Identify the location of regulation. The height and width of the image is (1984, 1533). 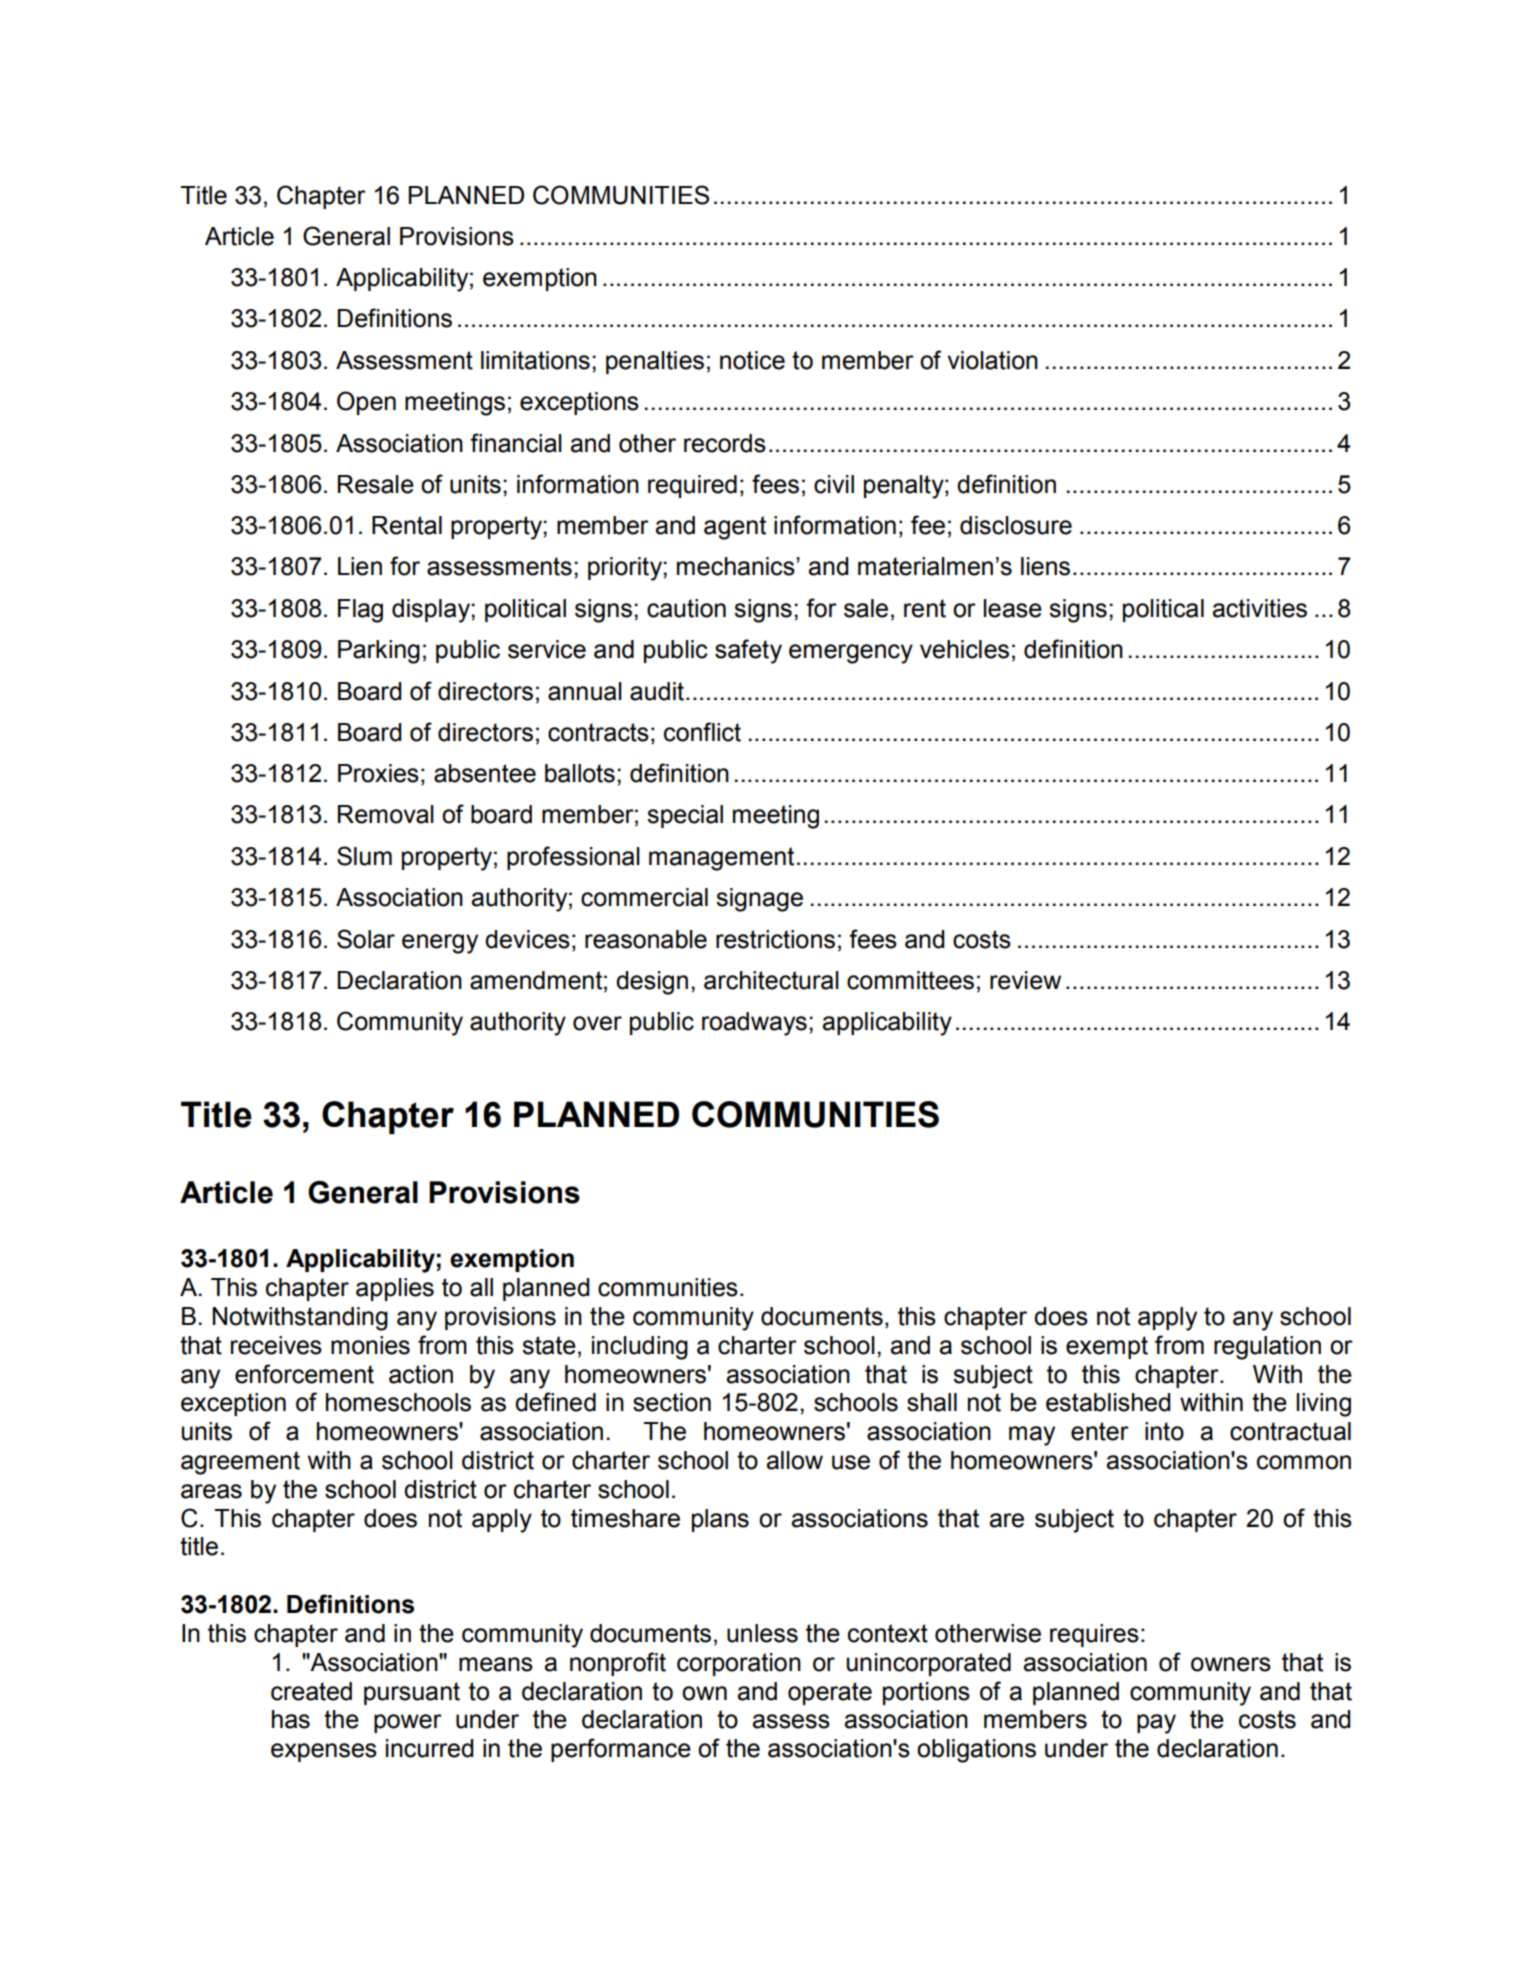
(1267, 1348).
